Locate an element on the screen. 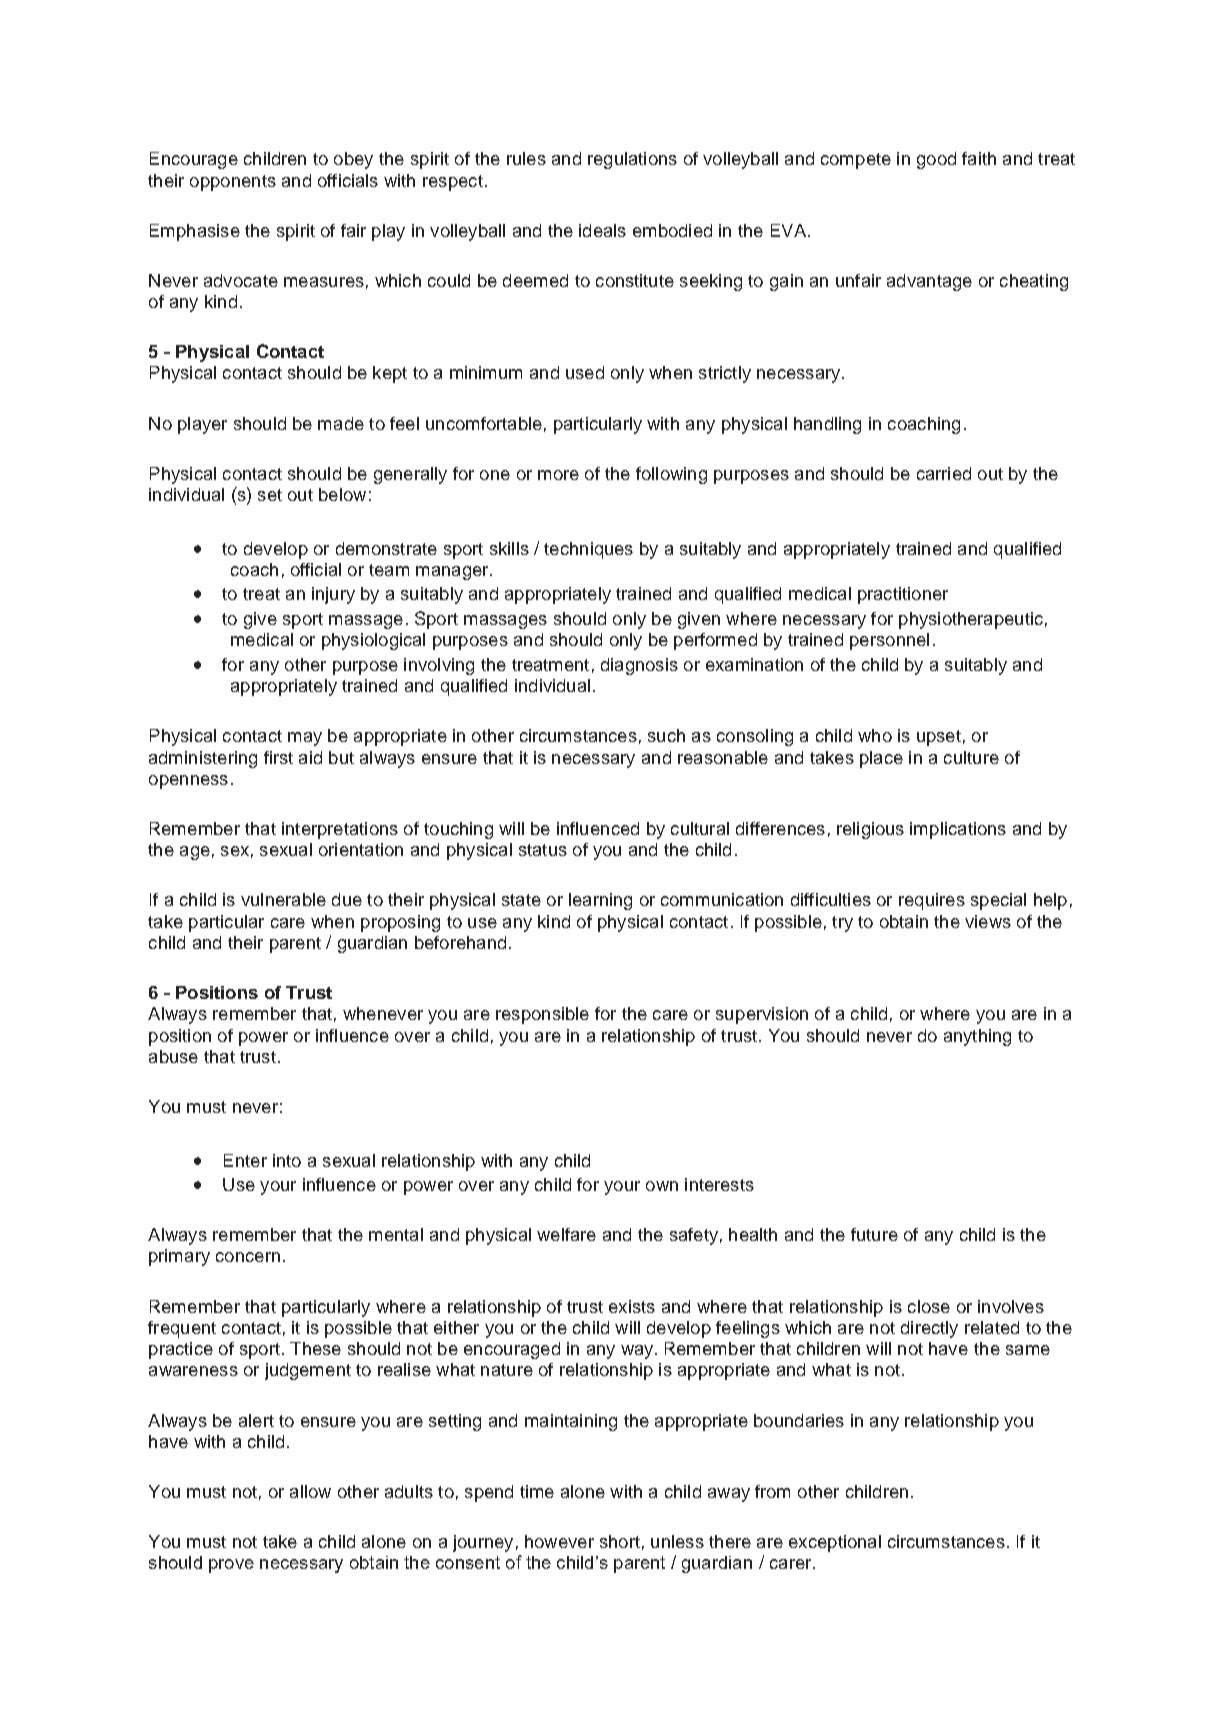 The width and height of the screenshot is (1225, 1732). into is located at coordinates (287, 1160).
